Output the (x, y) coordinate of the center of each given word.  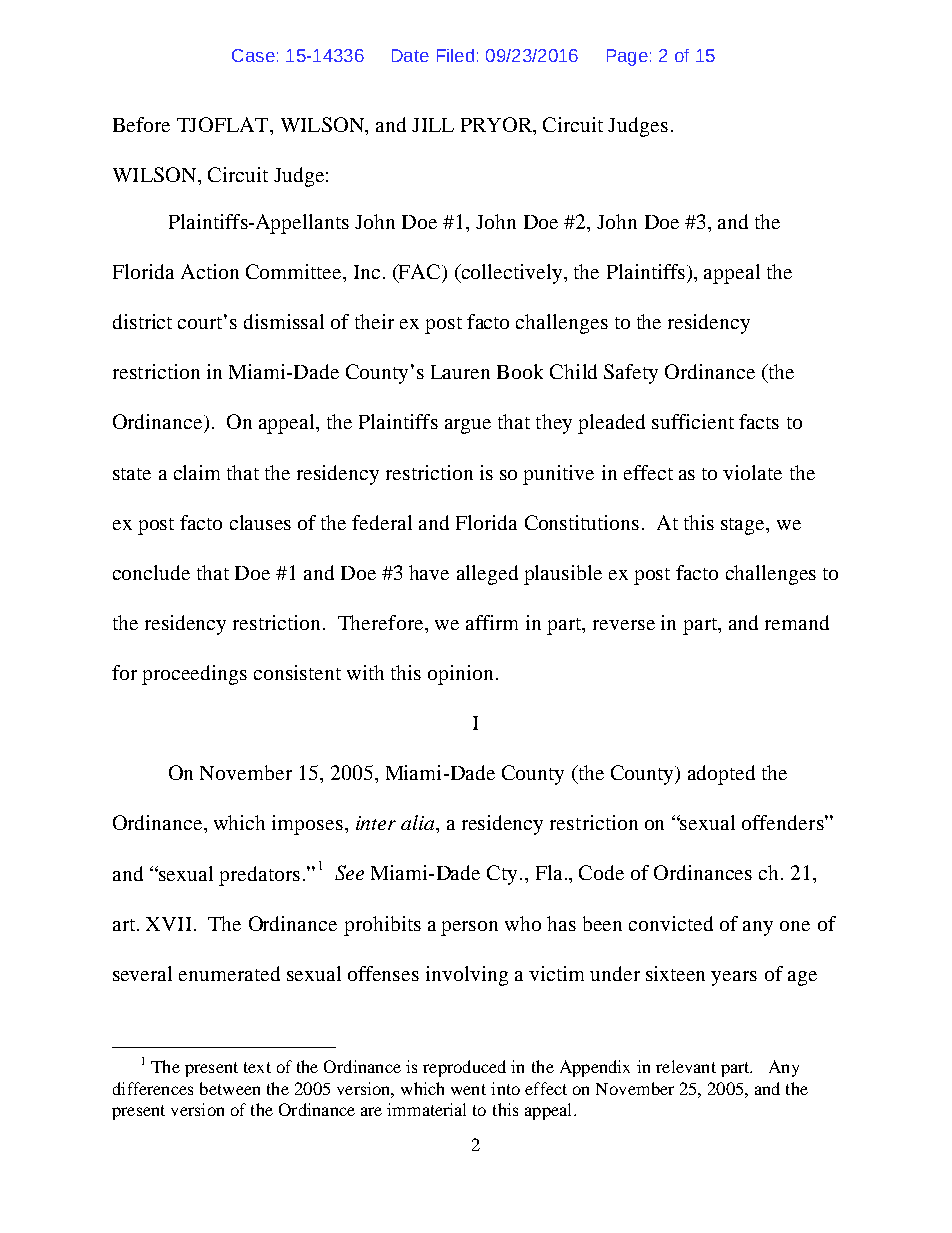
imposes (307, 825)
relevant (686, 1066)
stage (744, 526)
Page (627, 57)
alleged (487, 575)
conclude (151, 572)
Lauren (460, 372)
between (230, 1088)
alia (419, 822)
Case (253, 55)
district (142, 321)
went (468, 1089)
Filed (455, 55)
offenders (784, 822)
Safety (631, 374)
